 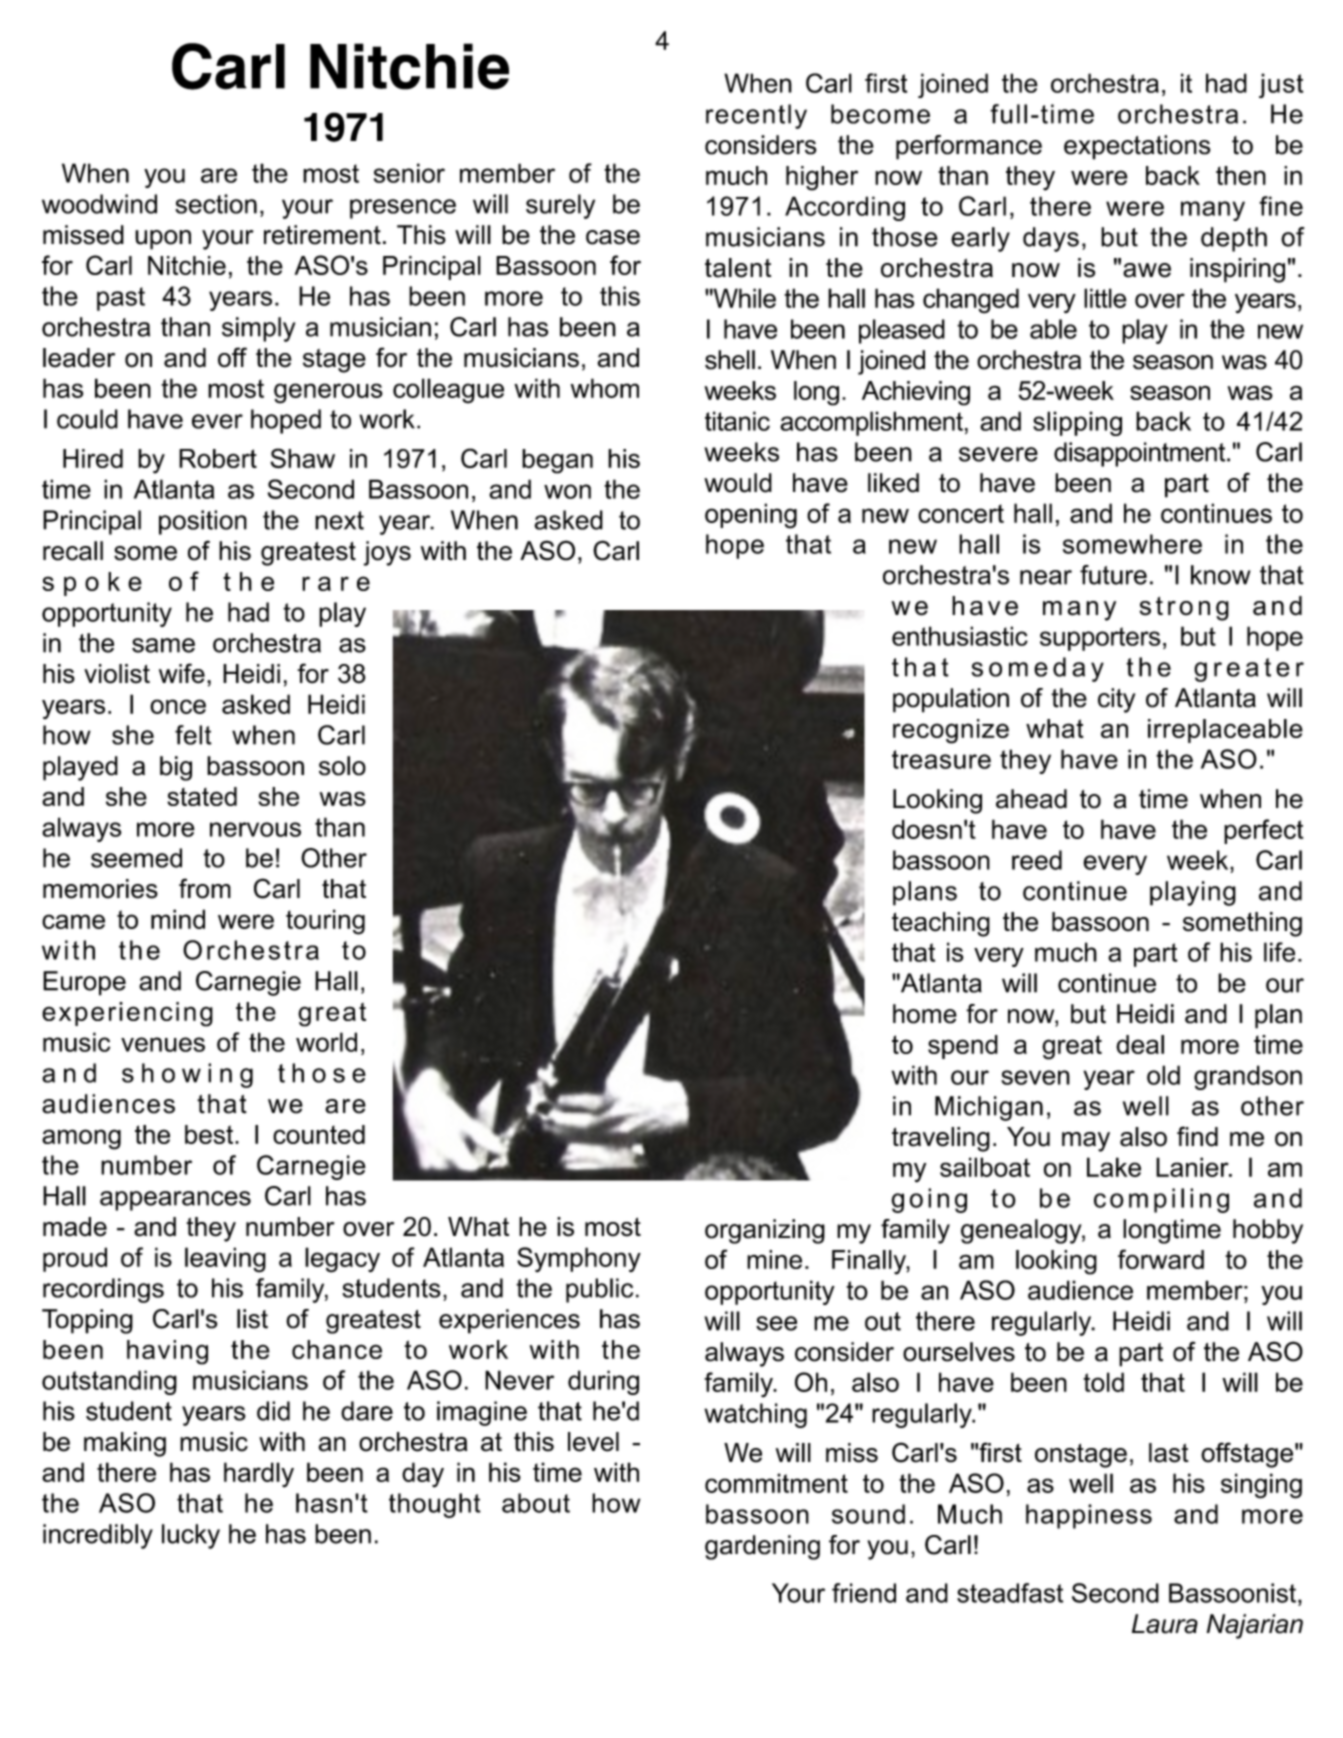 I want to click on section, so click(x=216, y=204).
